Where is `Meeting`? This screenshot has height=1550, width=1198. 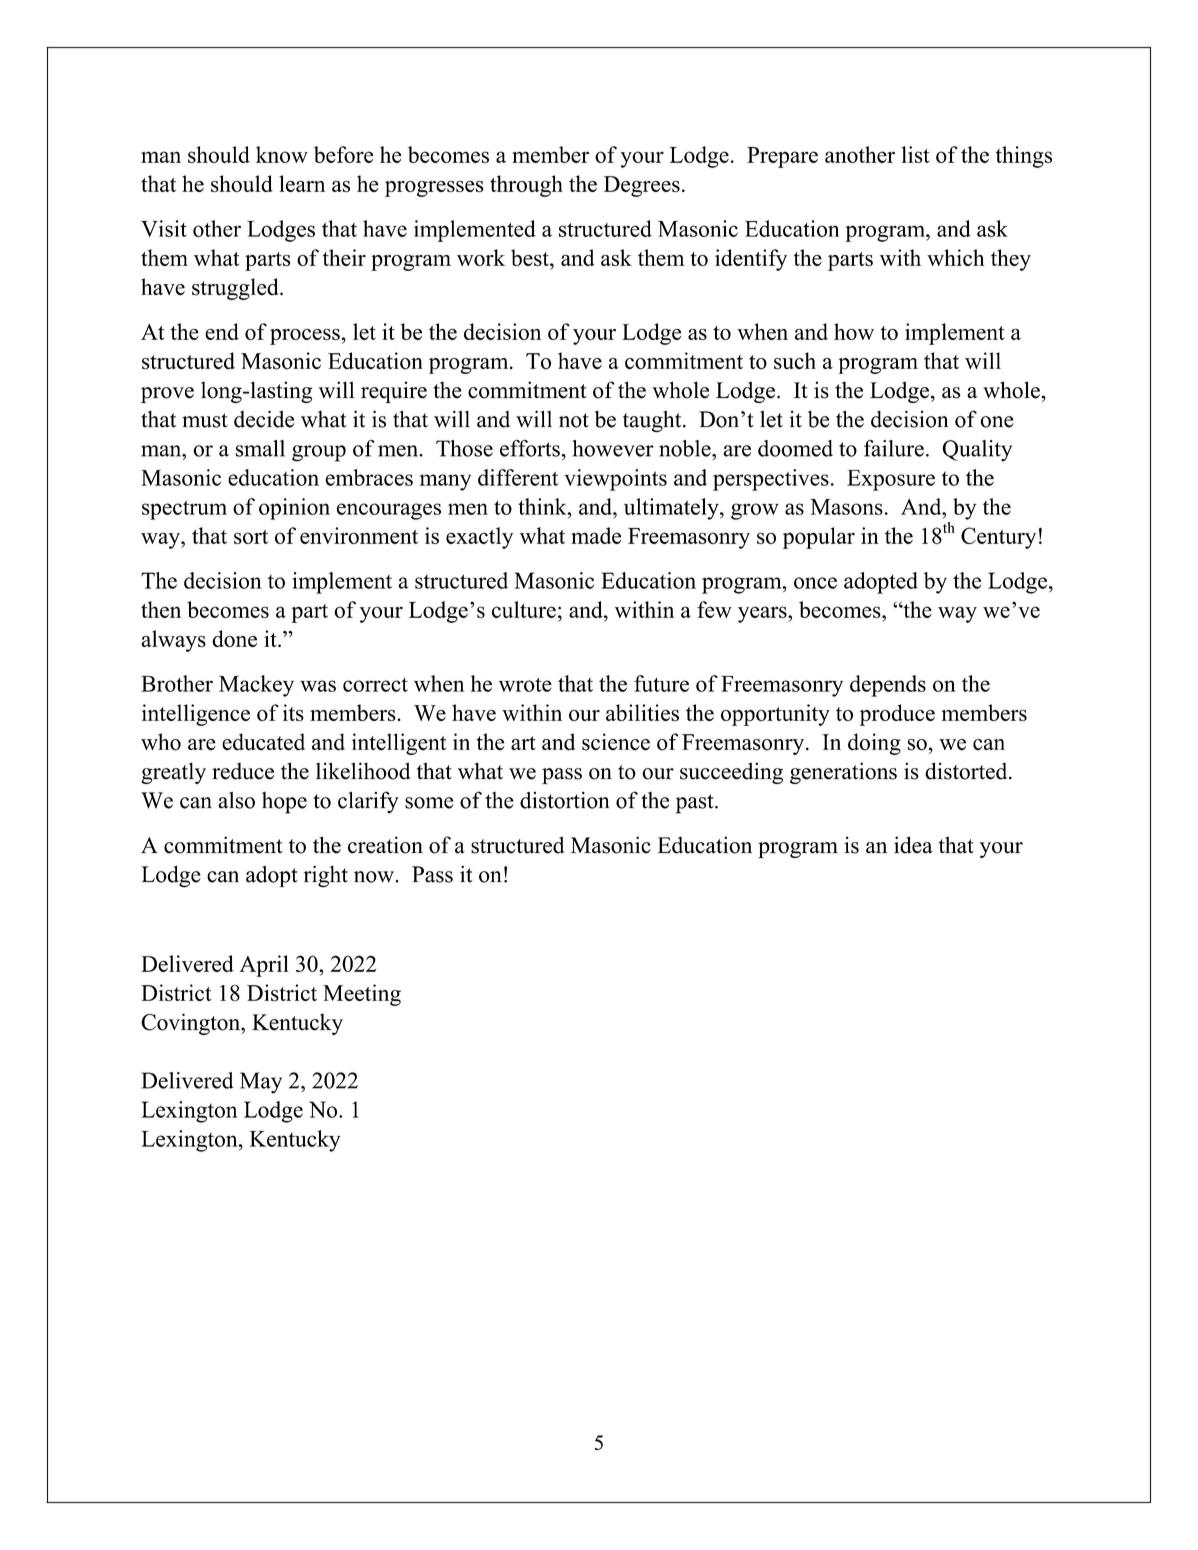
Meeting is located at coordinates (362, 995).
